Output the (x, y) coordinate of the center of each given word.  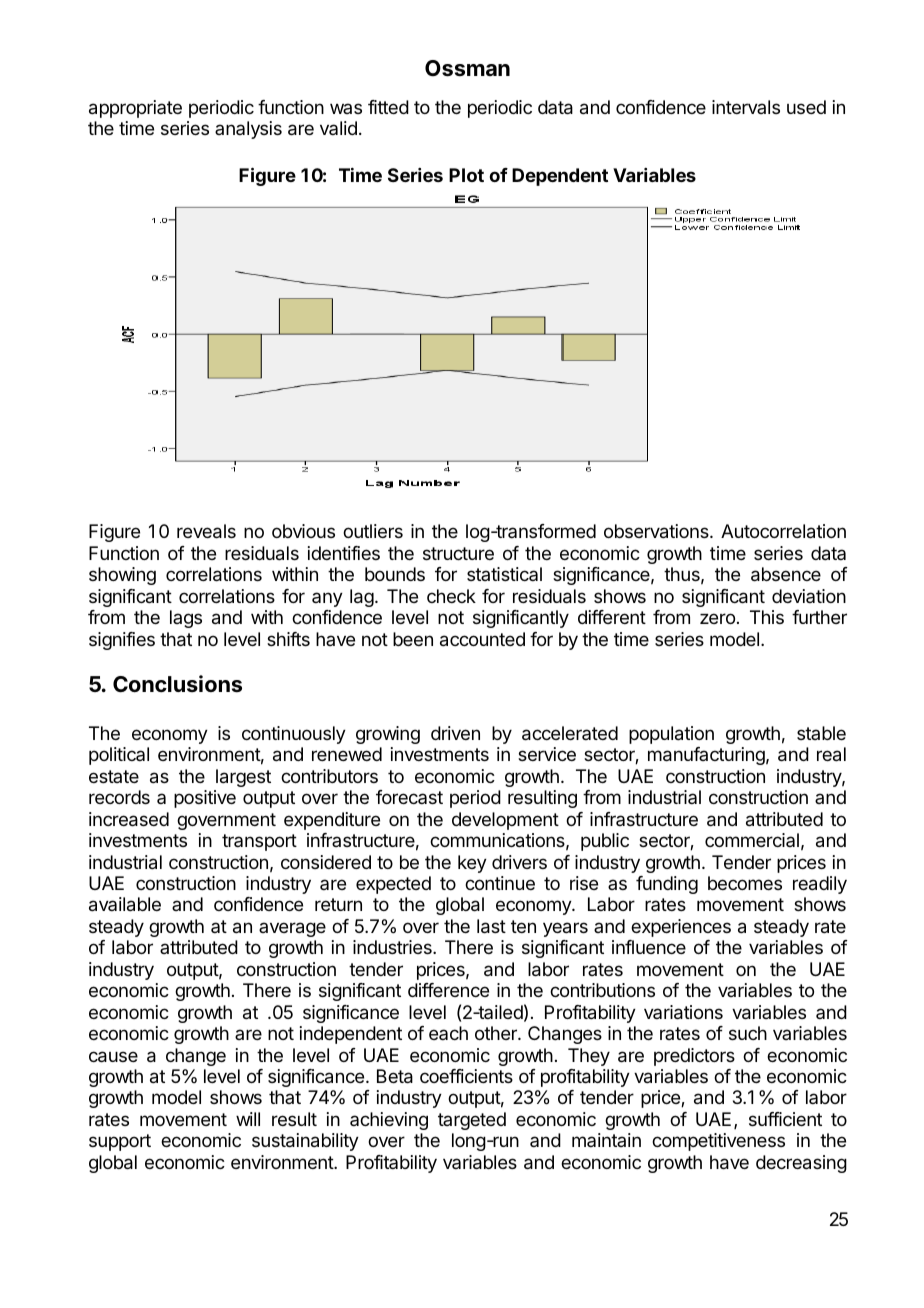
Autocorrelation (783, 531)
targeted (472, 1121)
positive (205, 799)
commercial (752, 840)
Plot (466, 175)
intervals (746, 107)
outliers (373, 531)
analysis (248, 130)
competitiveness (718, 1142)
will (248, 1119)
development (505, 821)
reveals (206, 531)
